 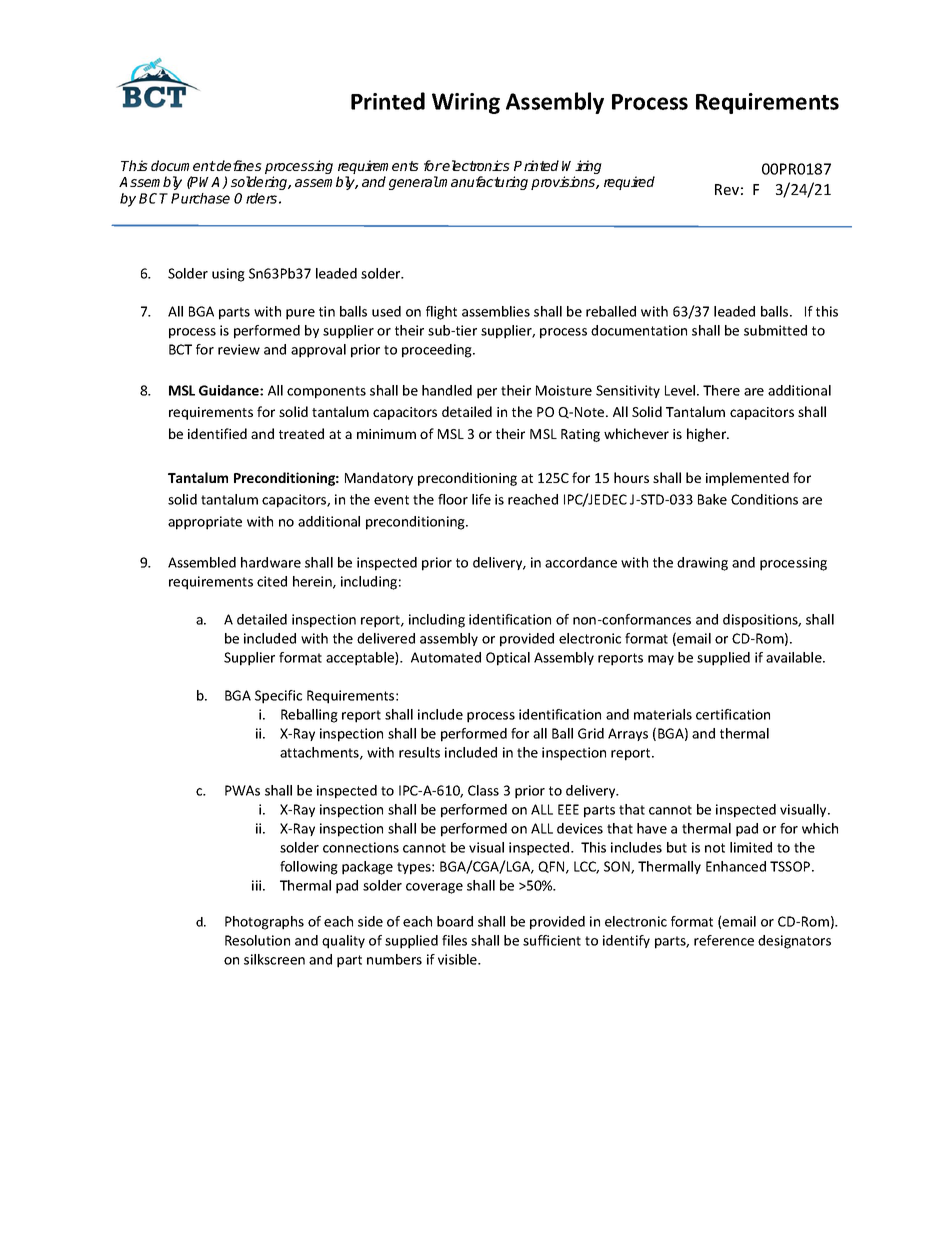 What do you see at coordinates (721, 390) in the page?
I see `There` at bounding box center [721, 390].
